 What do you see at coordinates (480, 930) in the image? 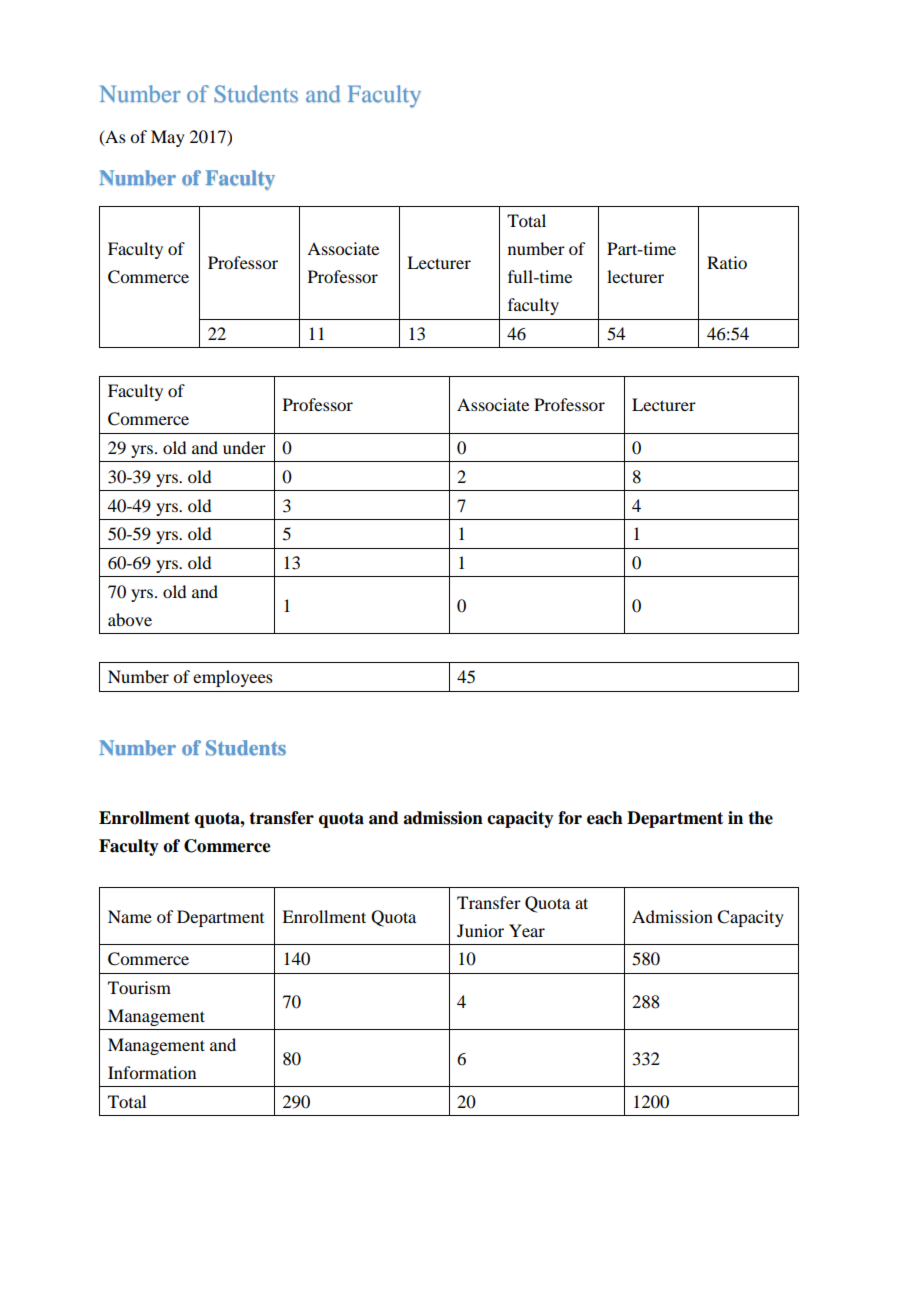
I see `Junior` at bounding box center [480, 930].
